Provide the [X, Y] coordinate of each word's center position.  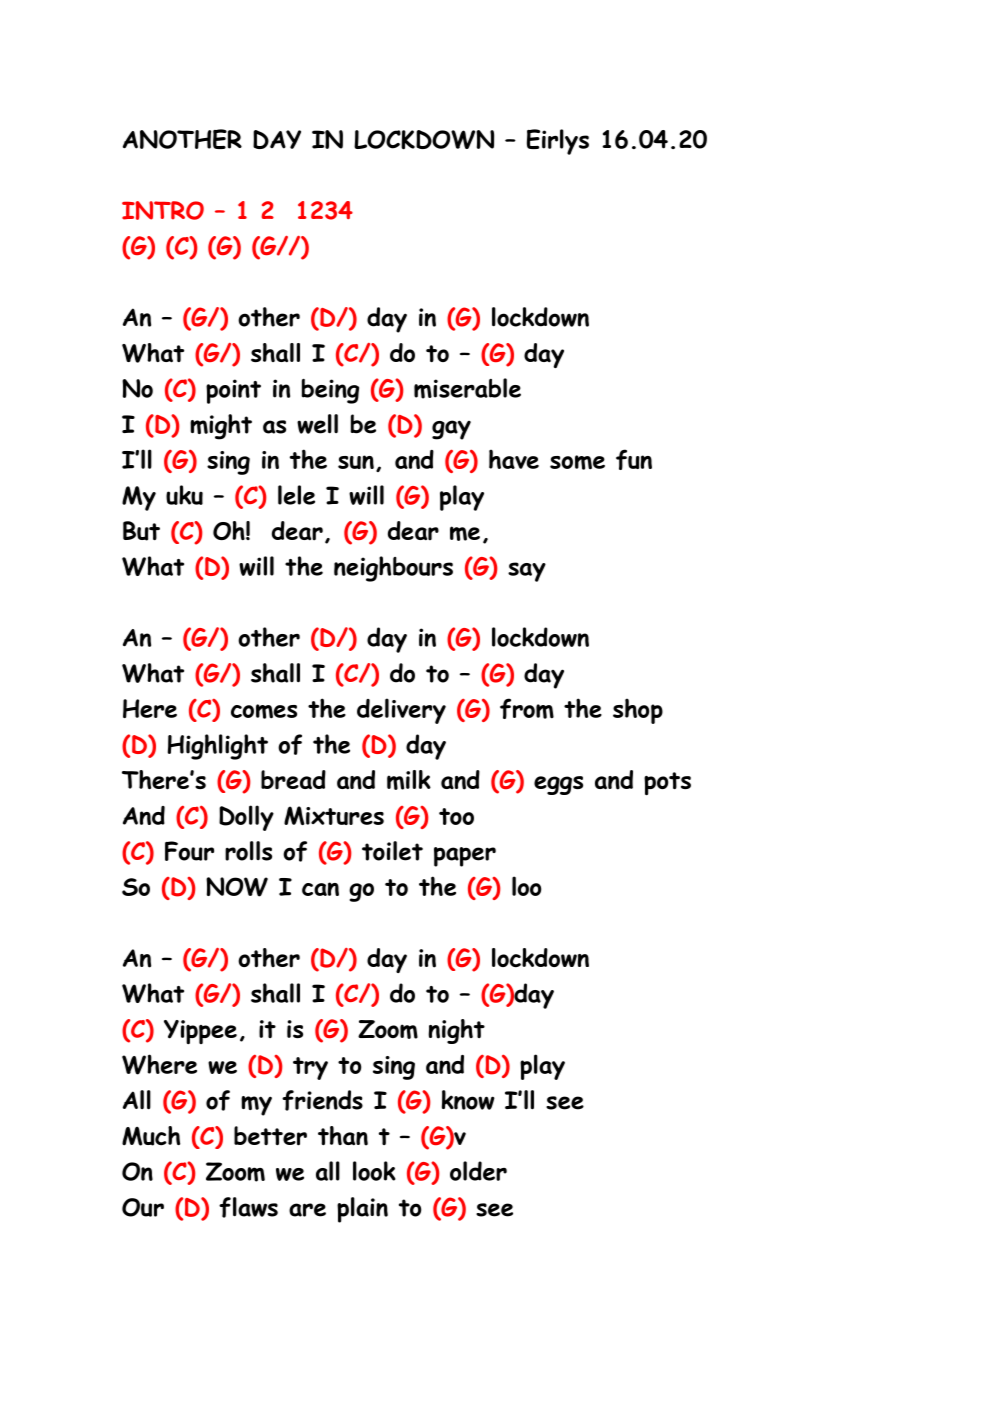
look [374, 1171]
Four [189, 851]
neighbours [393, 569]
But [141, 531]
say [527, 572]
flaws [248, 1207]
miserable [467, 388]
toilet [392, 851]
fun [634, 459]
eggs [558, 785]
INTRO [163, 210]
